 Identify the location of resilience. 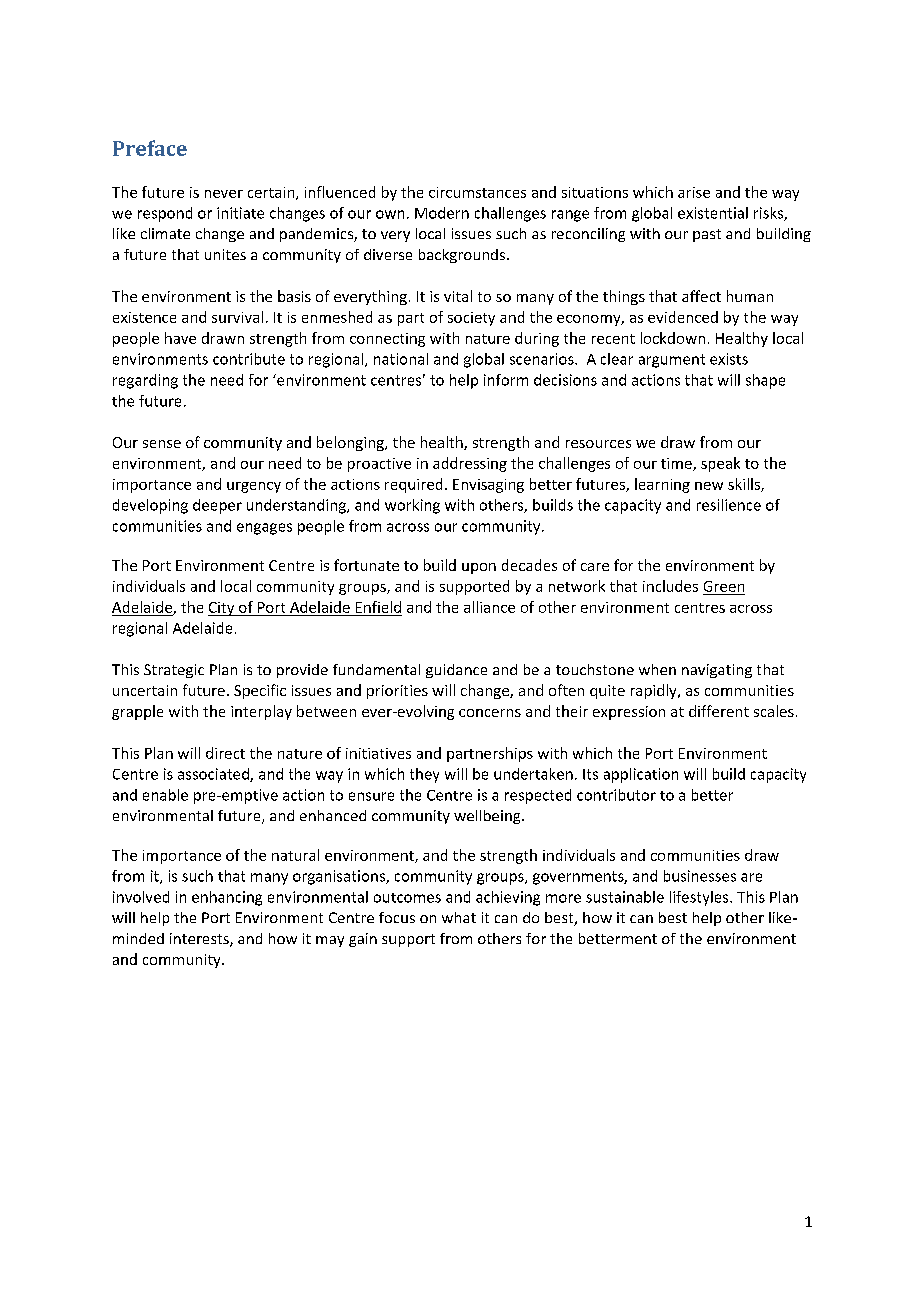
(729, 505).
